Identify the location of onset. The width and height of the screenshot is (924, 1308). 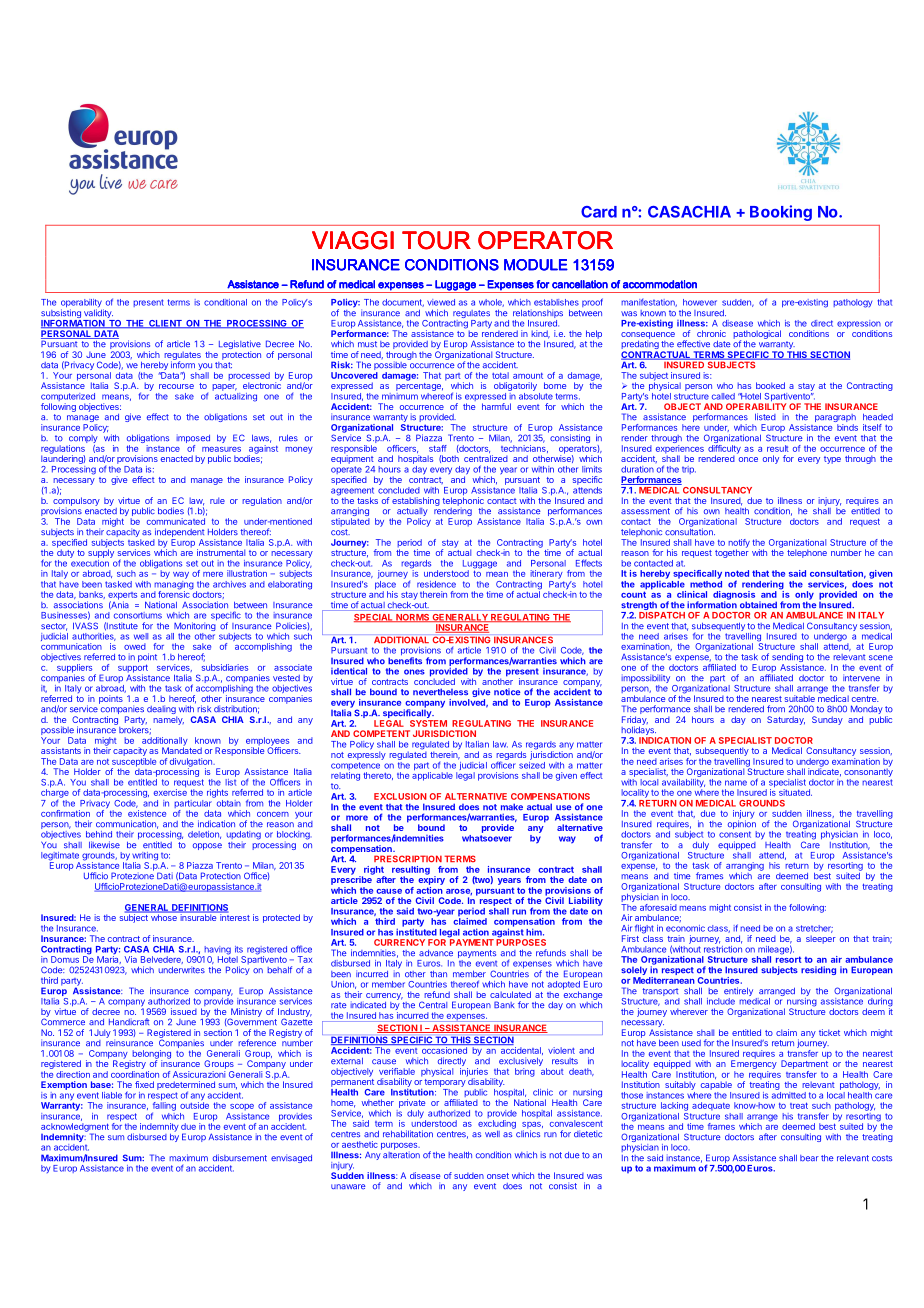
(498, 1176).
